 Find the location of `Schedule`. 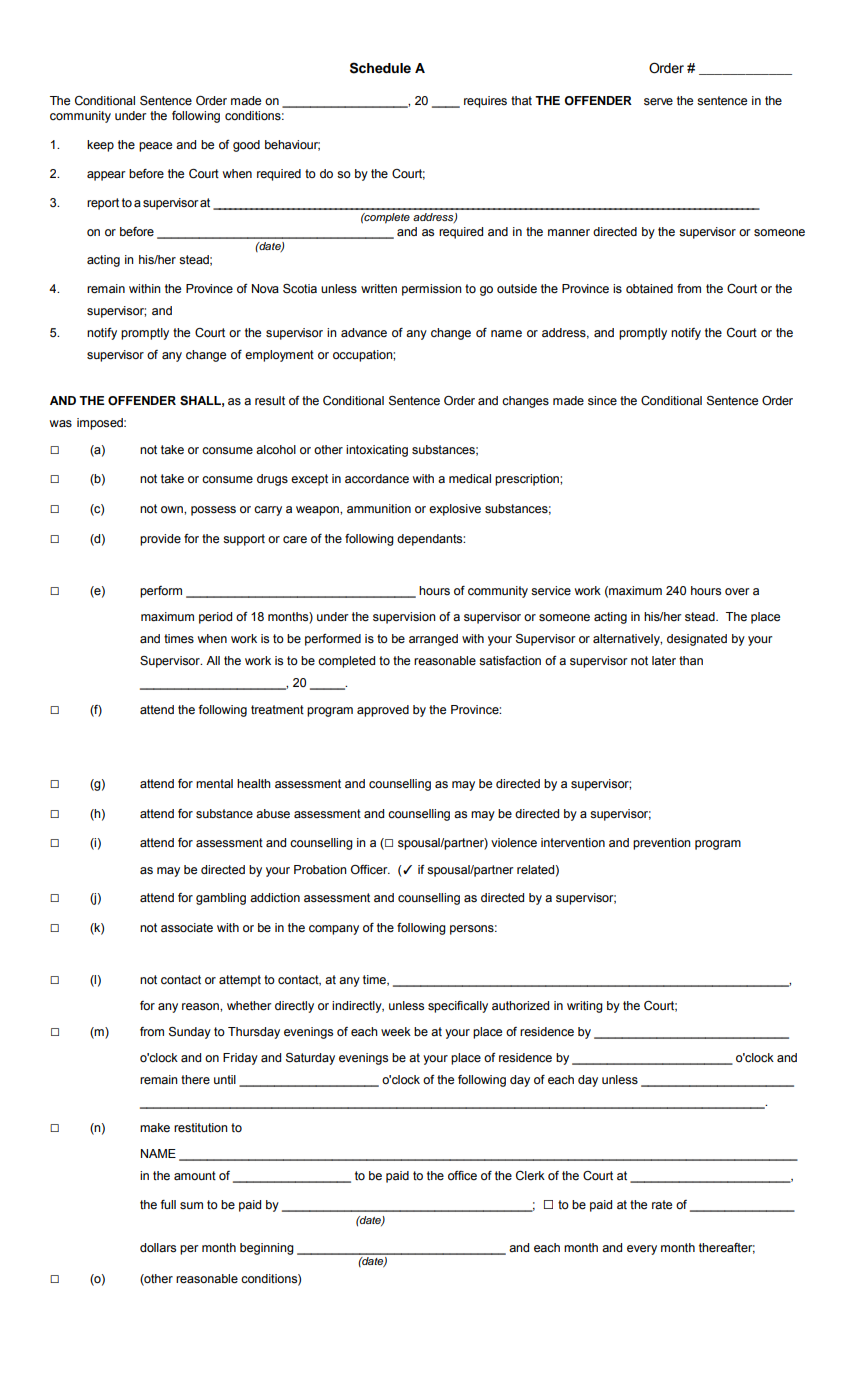

Schedule is located at coordinates (380, 68).
